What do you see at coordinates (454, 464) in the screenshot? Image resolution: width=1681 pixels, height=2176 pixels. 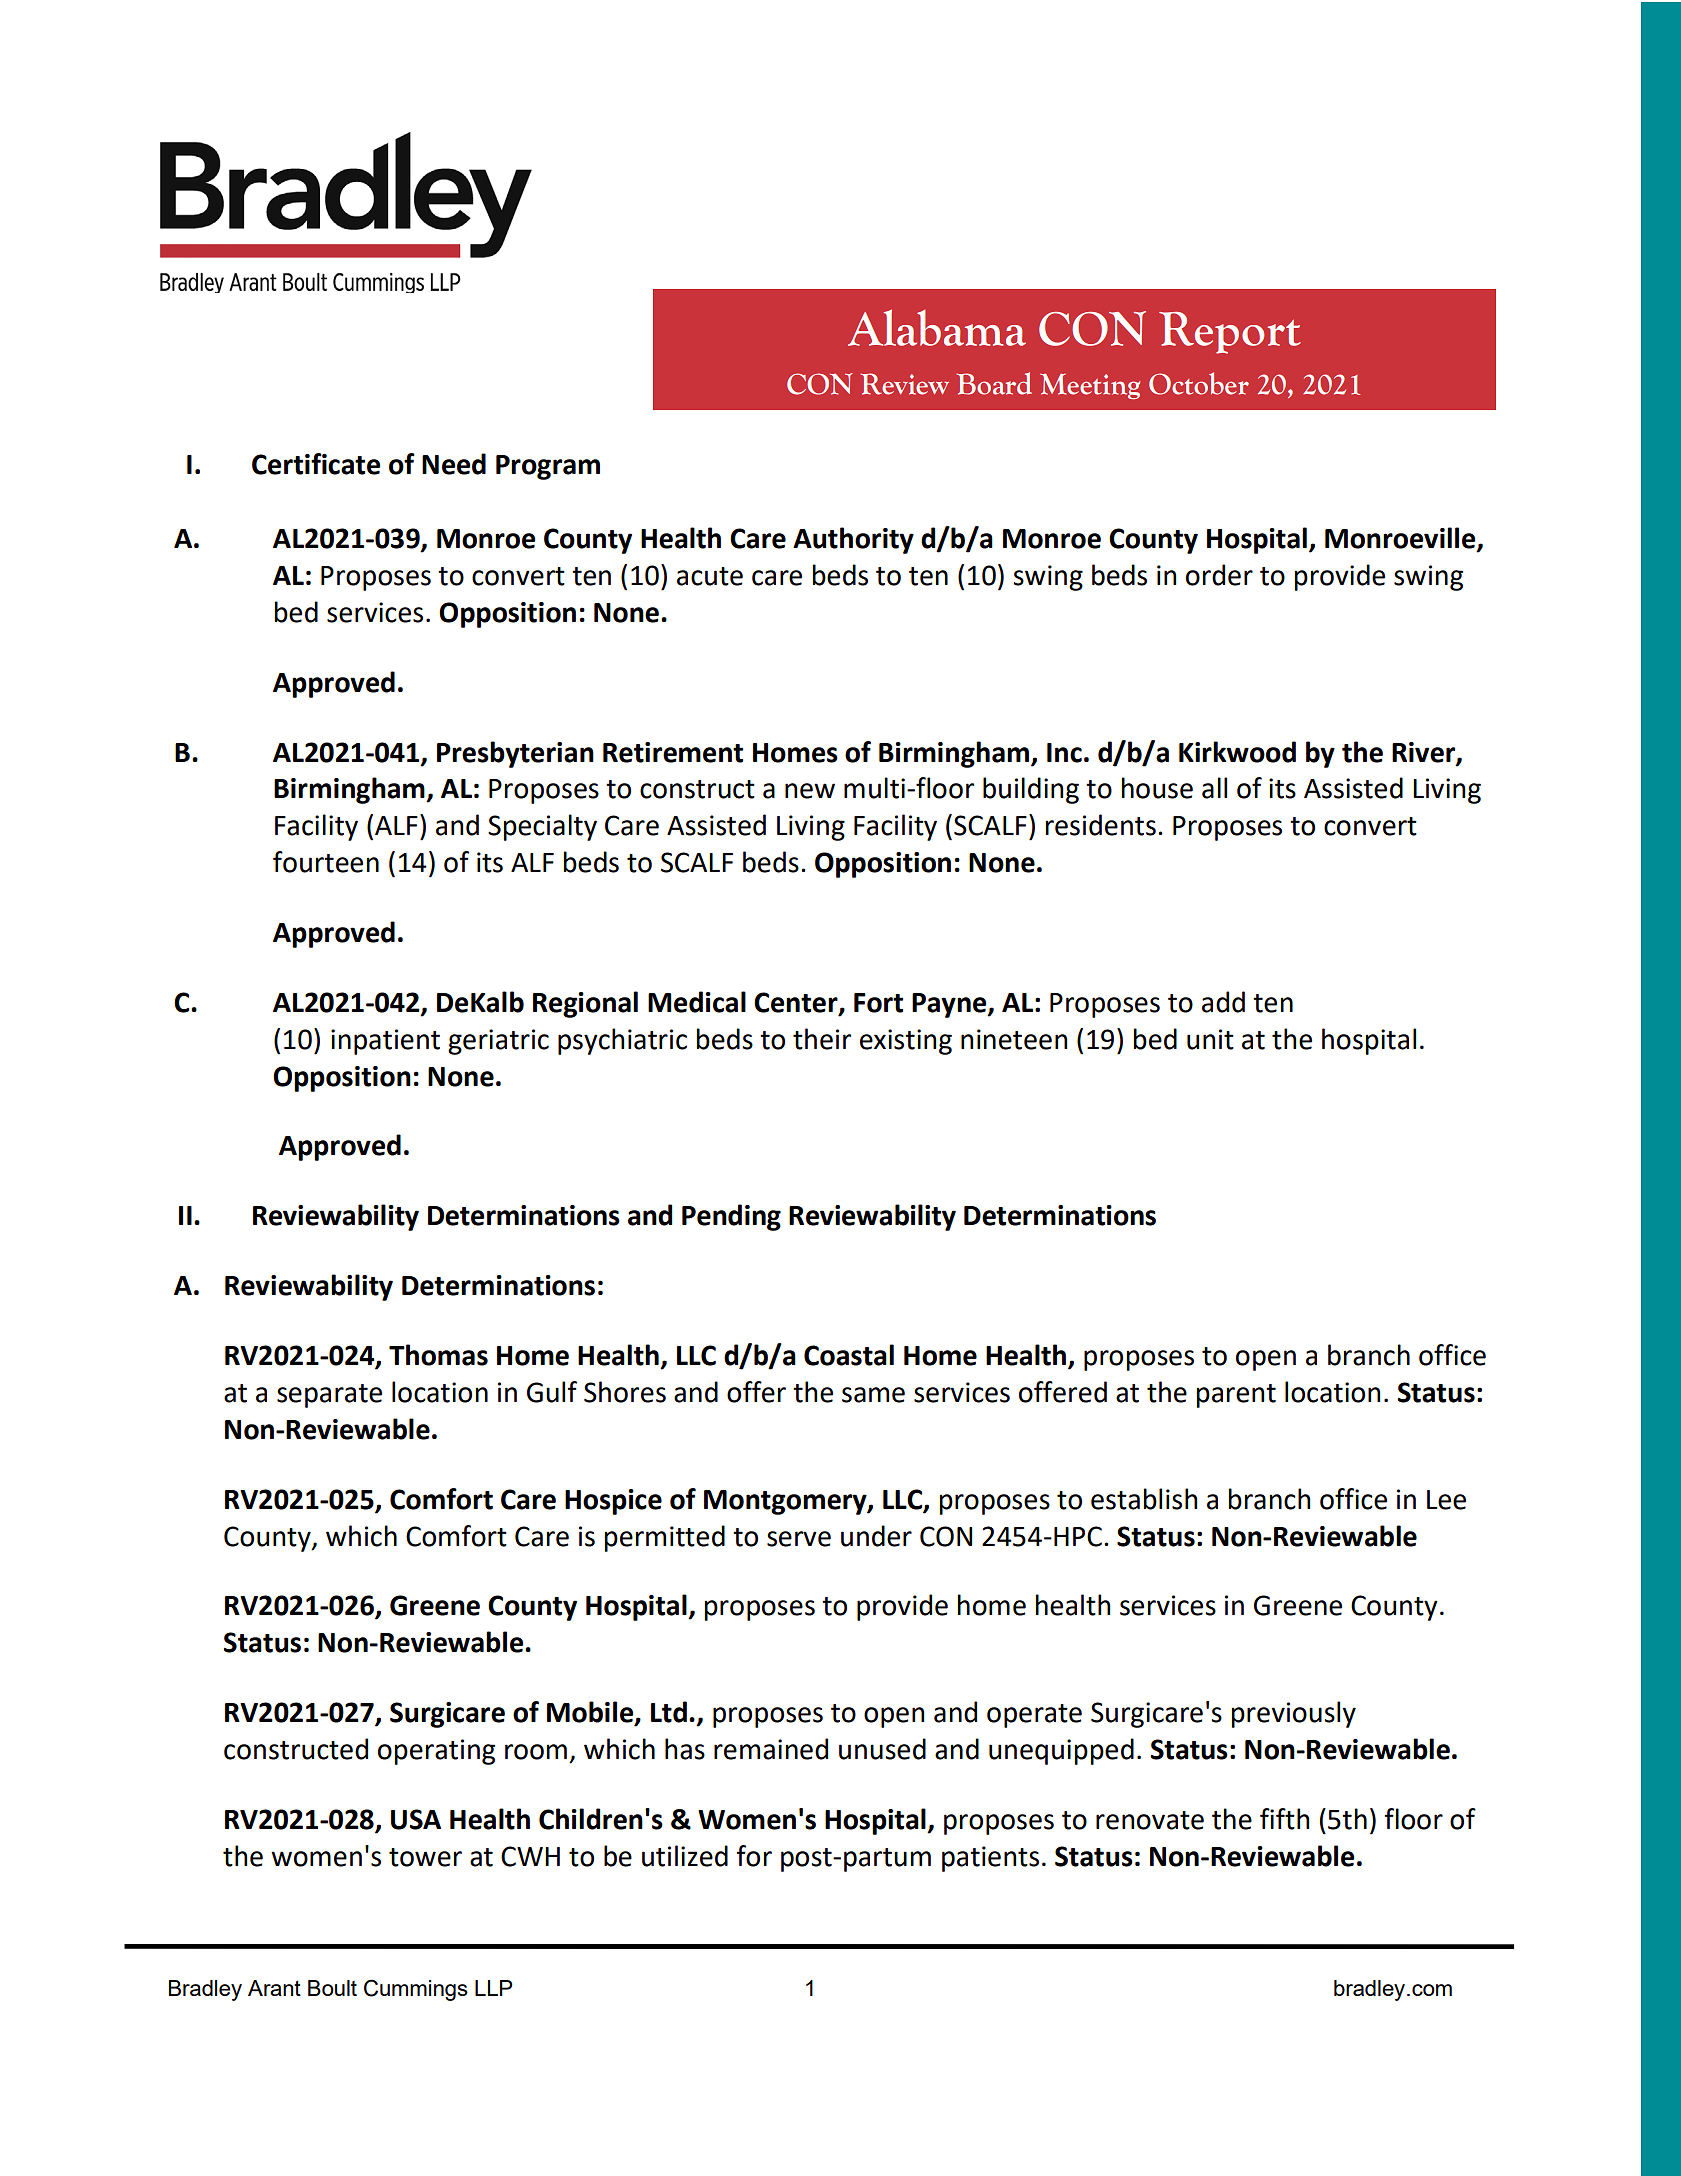 I see `Need` at bounding box center [454, 464].
